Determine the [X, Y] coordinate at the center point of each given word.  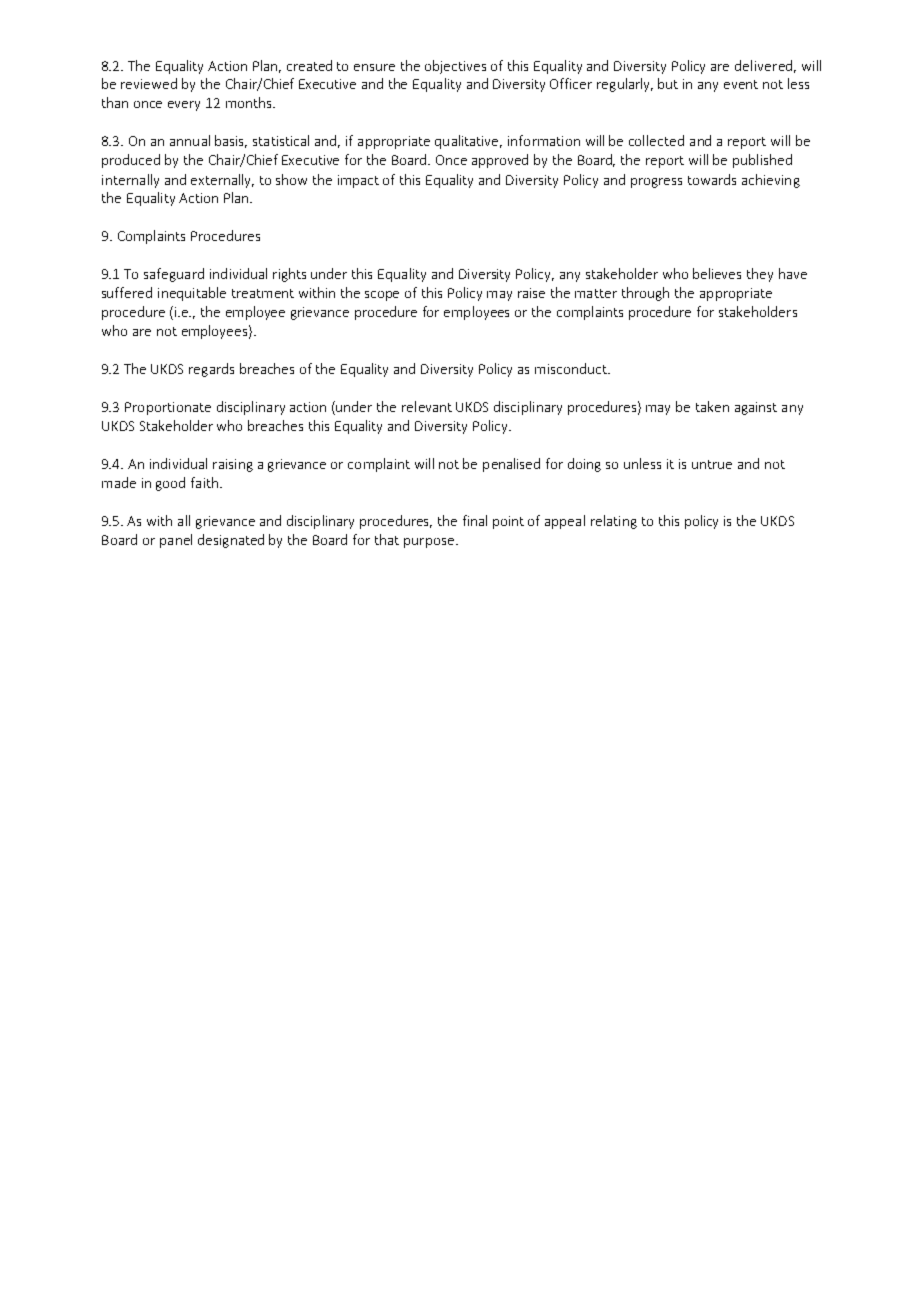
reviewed [149, 83]
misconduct [572, 368]
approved [500, 161]
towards [712, 179]
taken [712, 406]
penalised [511, 465]
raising [233, 465]
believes [717, 273]
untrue [712, 464]
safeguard [174, 275]
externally [222, 181]
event [741, 84]
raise [531, 293]
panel [176, 541]
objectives [455, 67]
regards [211, 370]
